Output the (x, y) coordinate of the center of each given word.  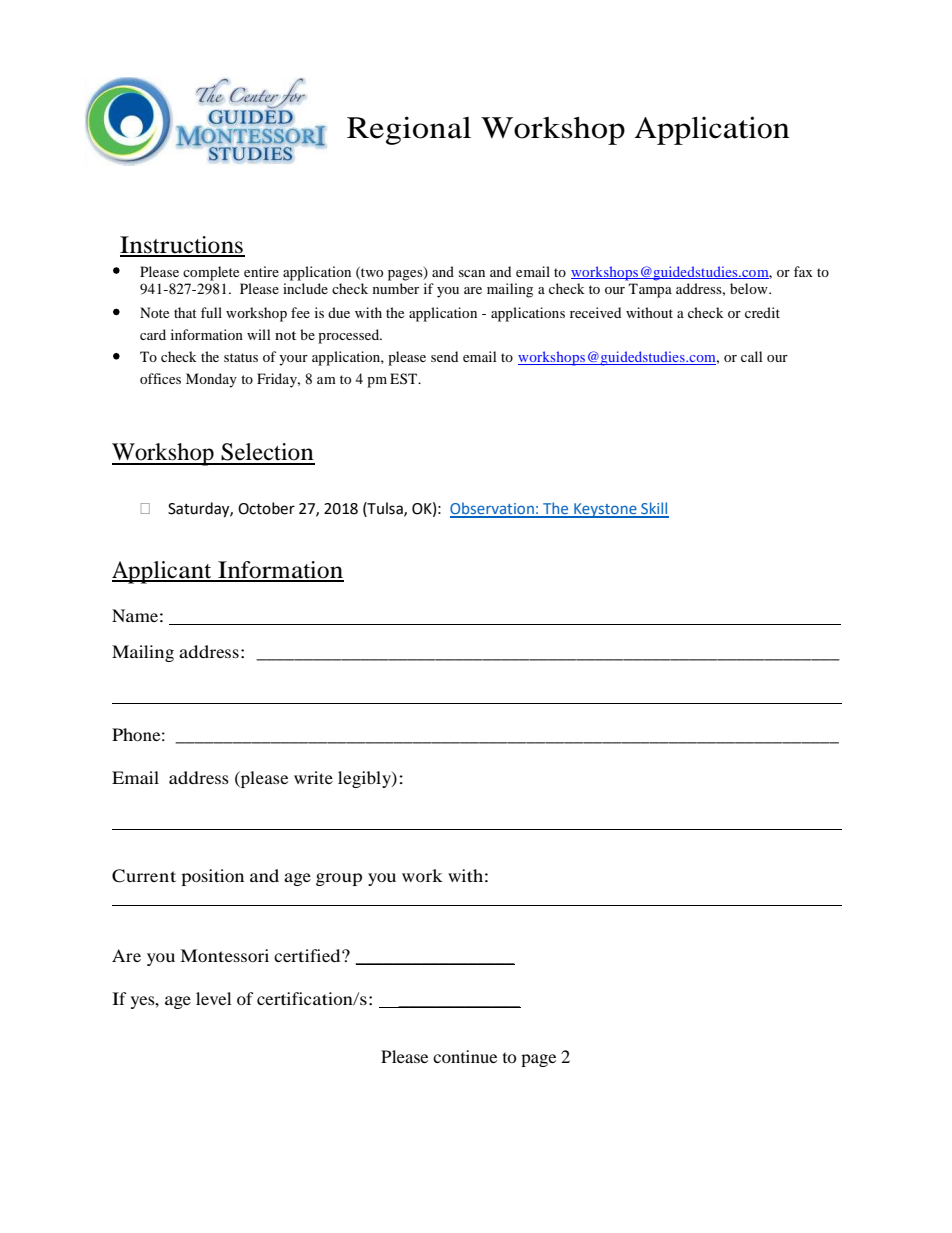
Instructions (182, 246)
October (266, 508)
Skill (654, 509)
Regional (409, 130)
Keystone (605, 510)
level (213, 998)
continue (465, 1056)
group (339, 879)
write (313, 777)
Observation (493, 509)
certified (308, 955)
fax (803, 271)
